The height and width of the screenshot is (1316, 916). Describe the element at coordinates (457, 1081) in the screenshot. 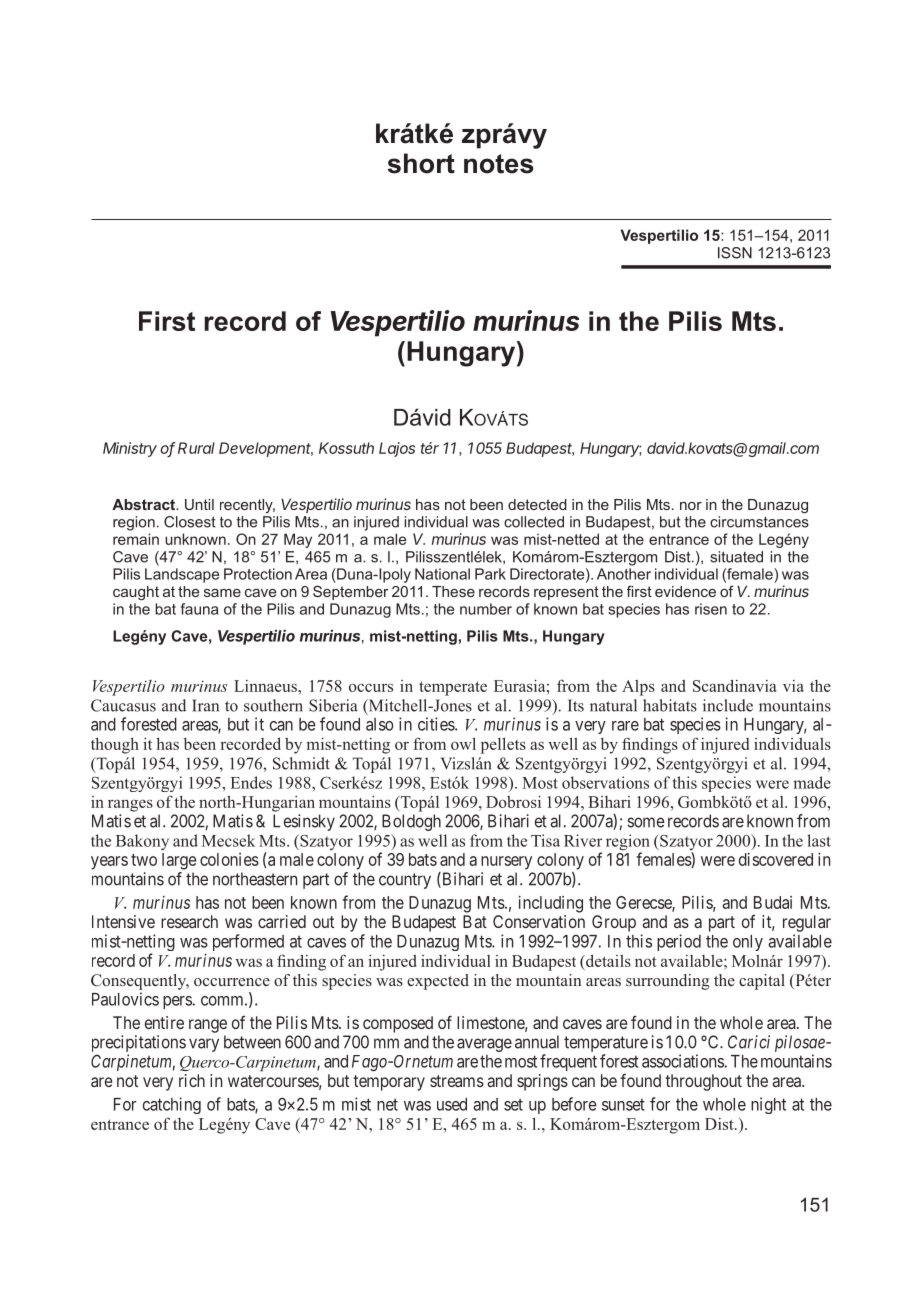

I see `streams` at that location.
